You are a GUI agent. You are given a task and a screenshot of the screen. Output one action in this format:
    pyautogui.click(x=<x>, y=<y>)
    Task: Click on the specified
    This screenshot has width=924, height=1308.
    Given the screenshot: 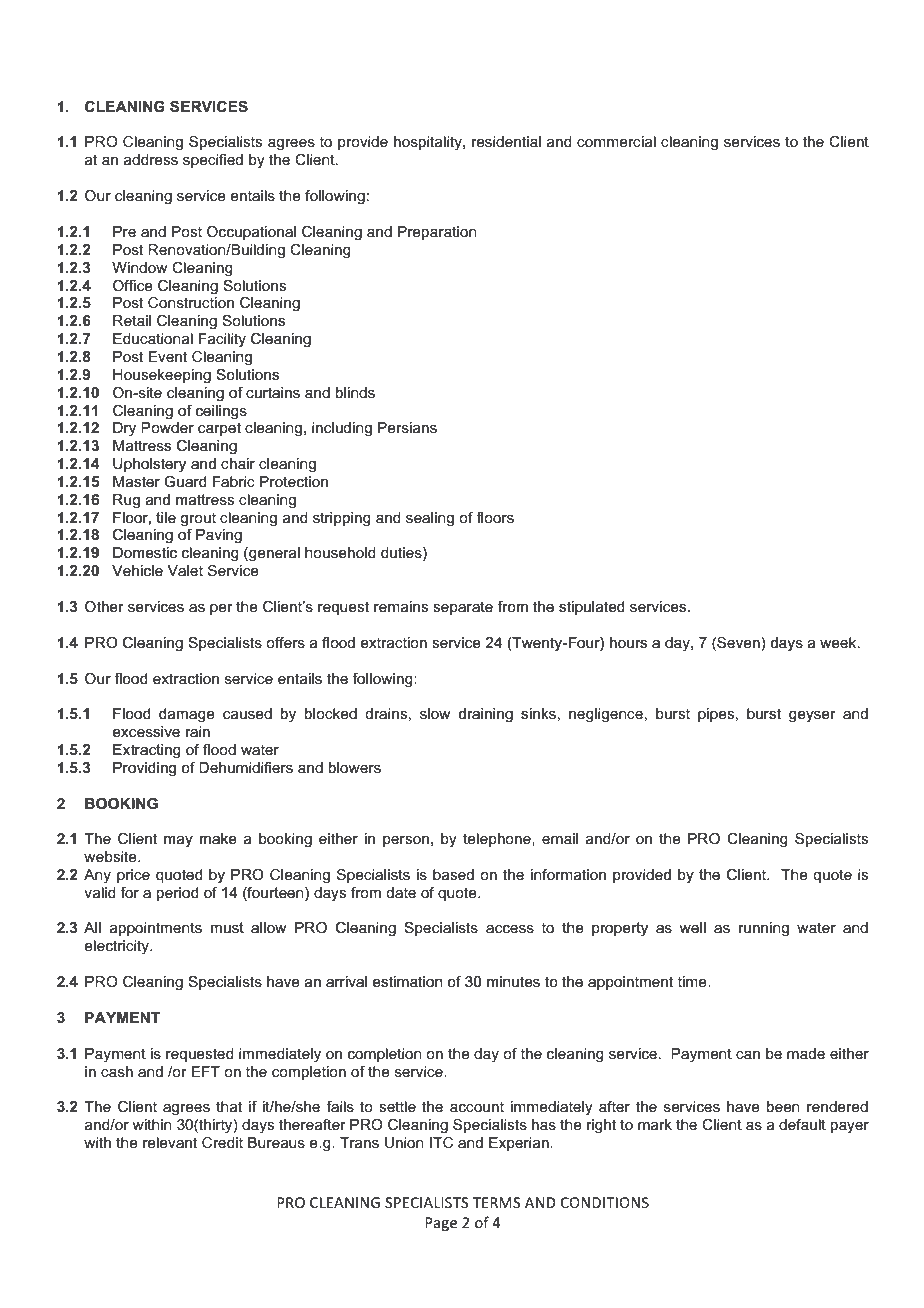 What is the action you would take?
    pyautogui.click(x=213, y=161)
